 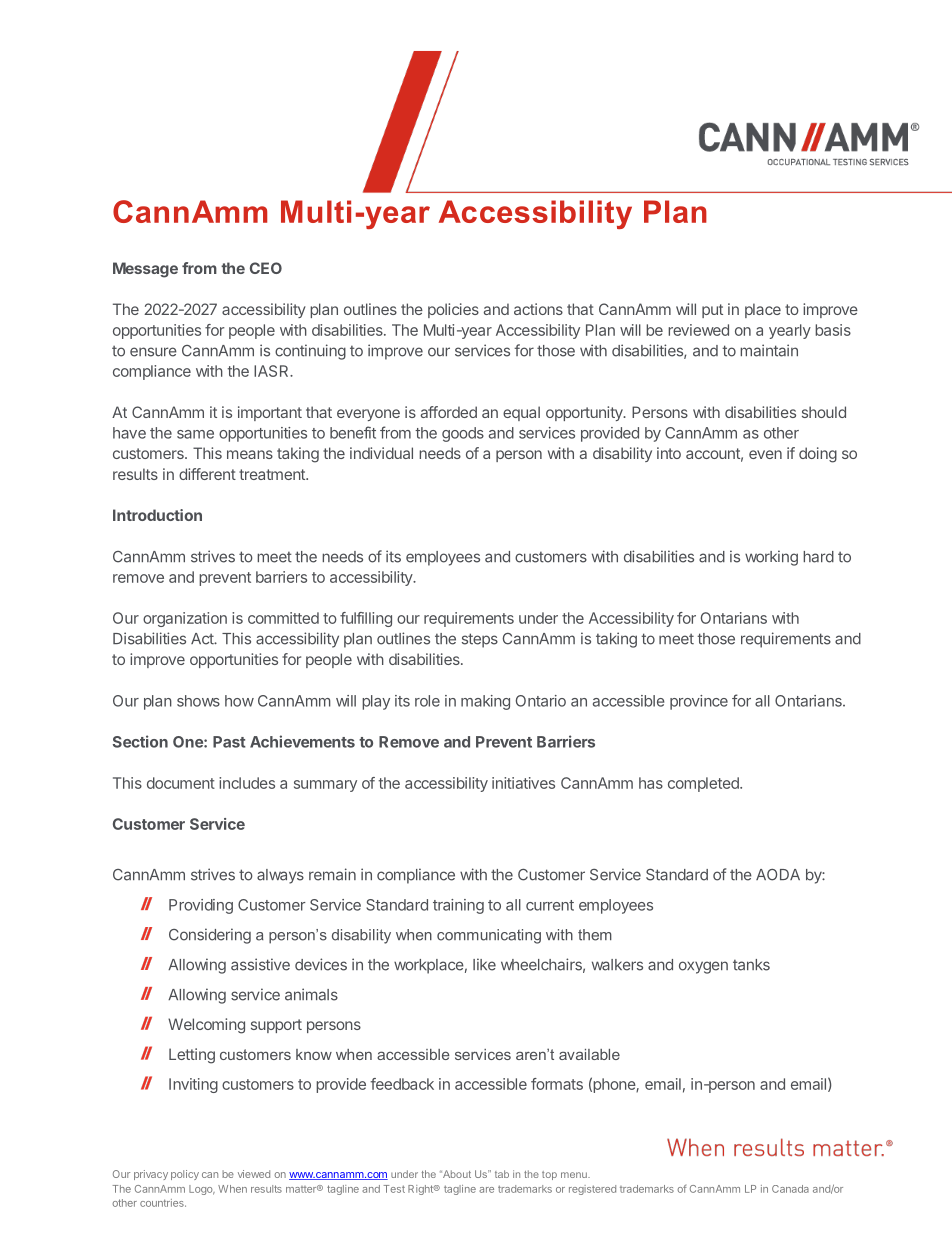 I want to click on province, so click(x=699, y=702).
